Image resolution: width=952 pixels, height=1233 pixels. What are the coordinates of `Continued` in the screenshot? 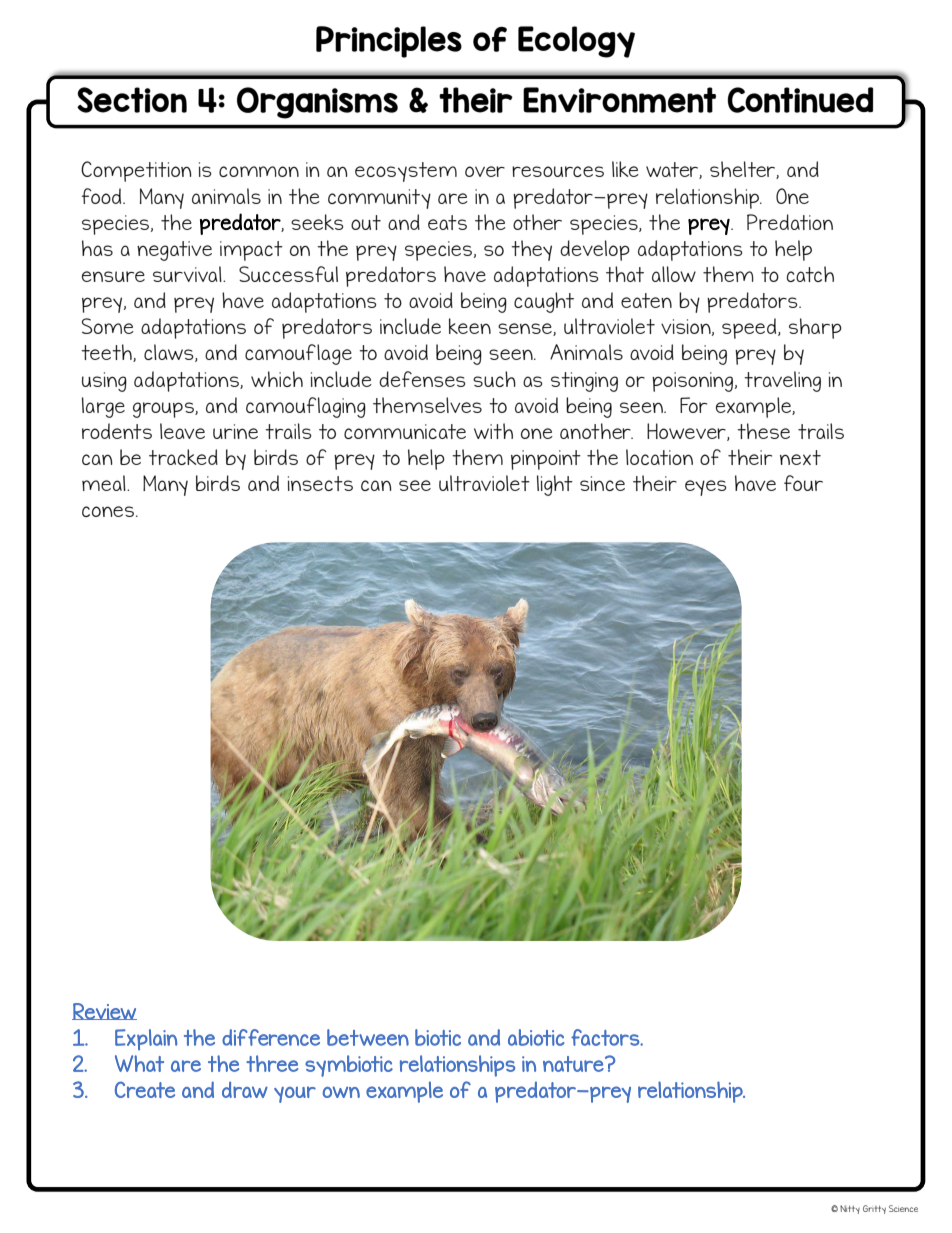 It's located at (800, 100).
